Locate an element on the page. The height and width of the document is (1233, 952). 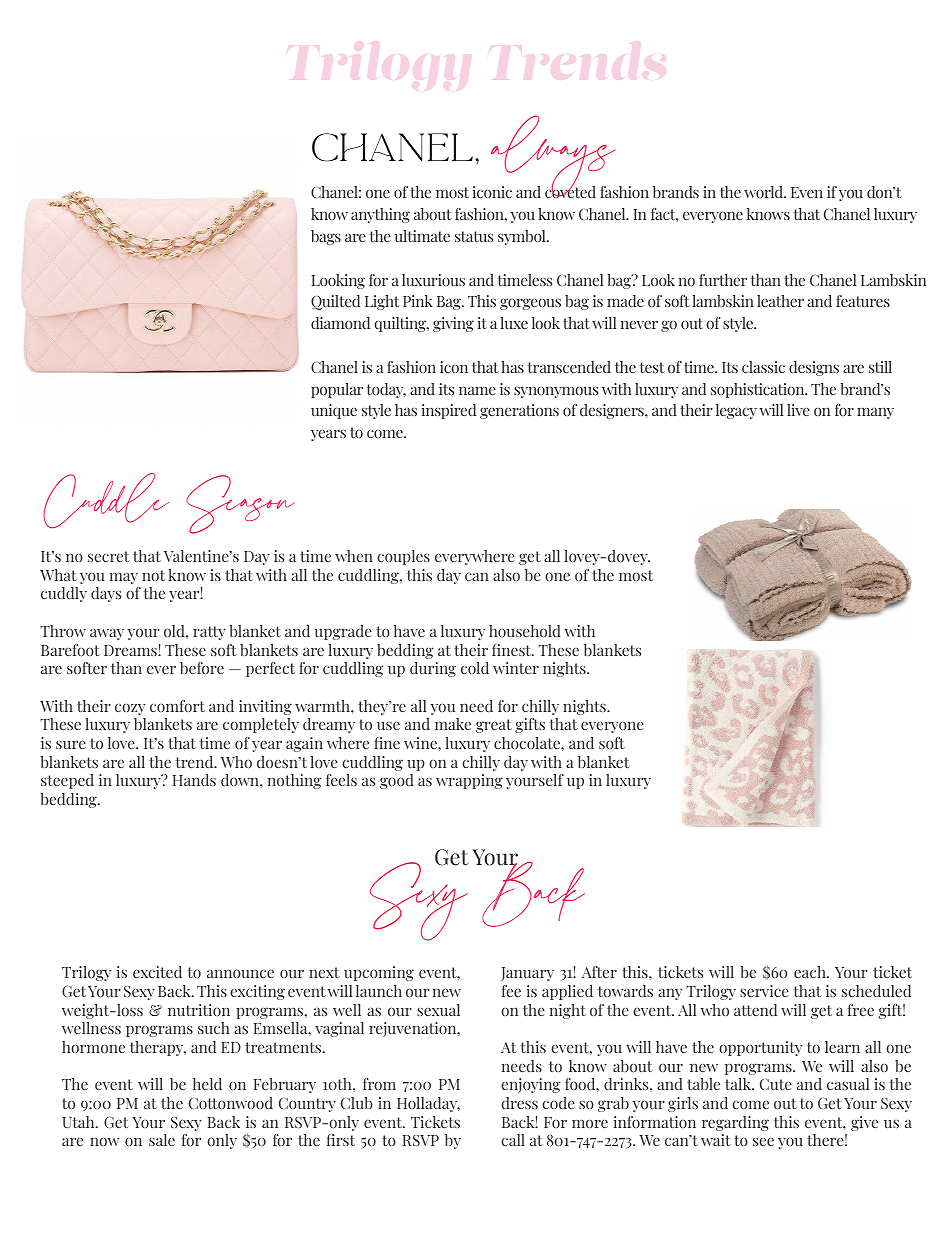
bags is located at coordinates (326, 237).
